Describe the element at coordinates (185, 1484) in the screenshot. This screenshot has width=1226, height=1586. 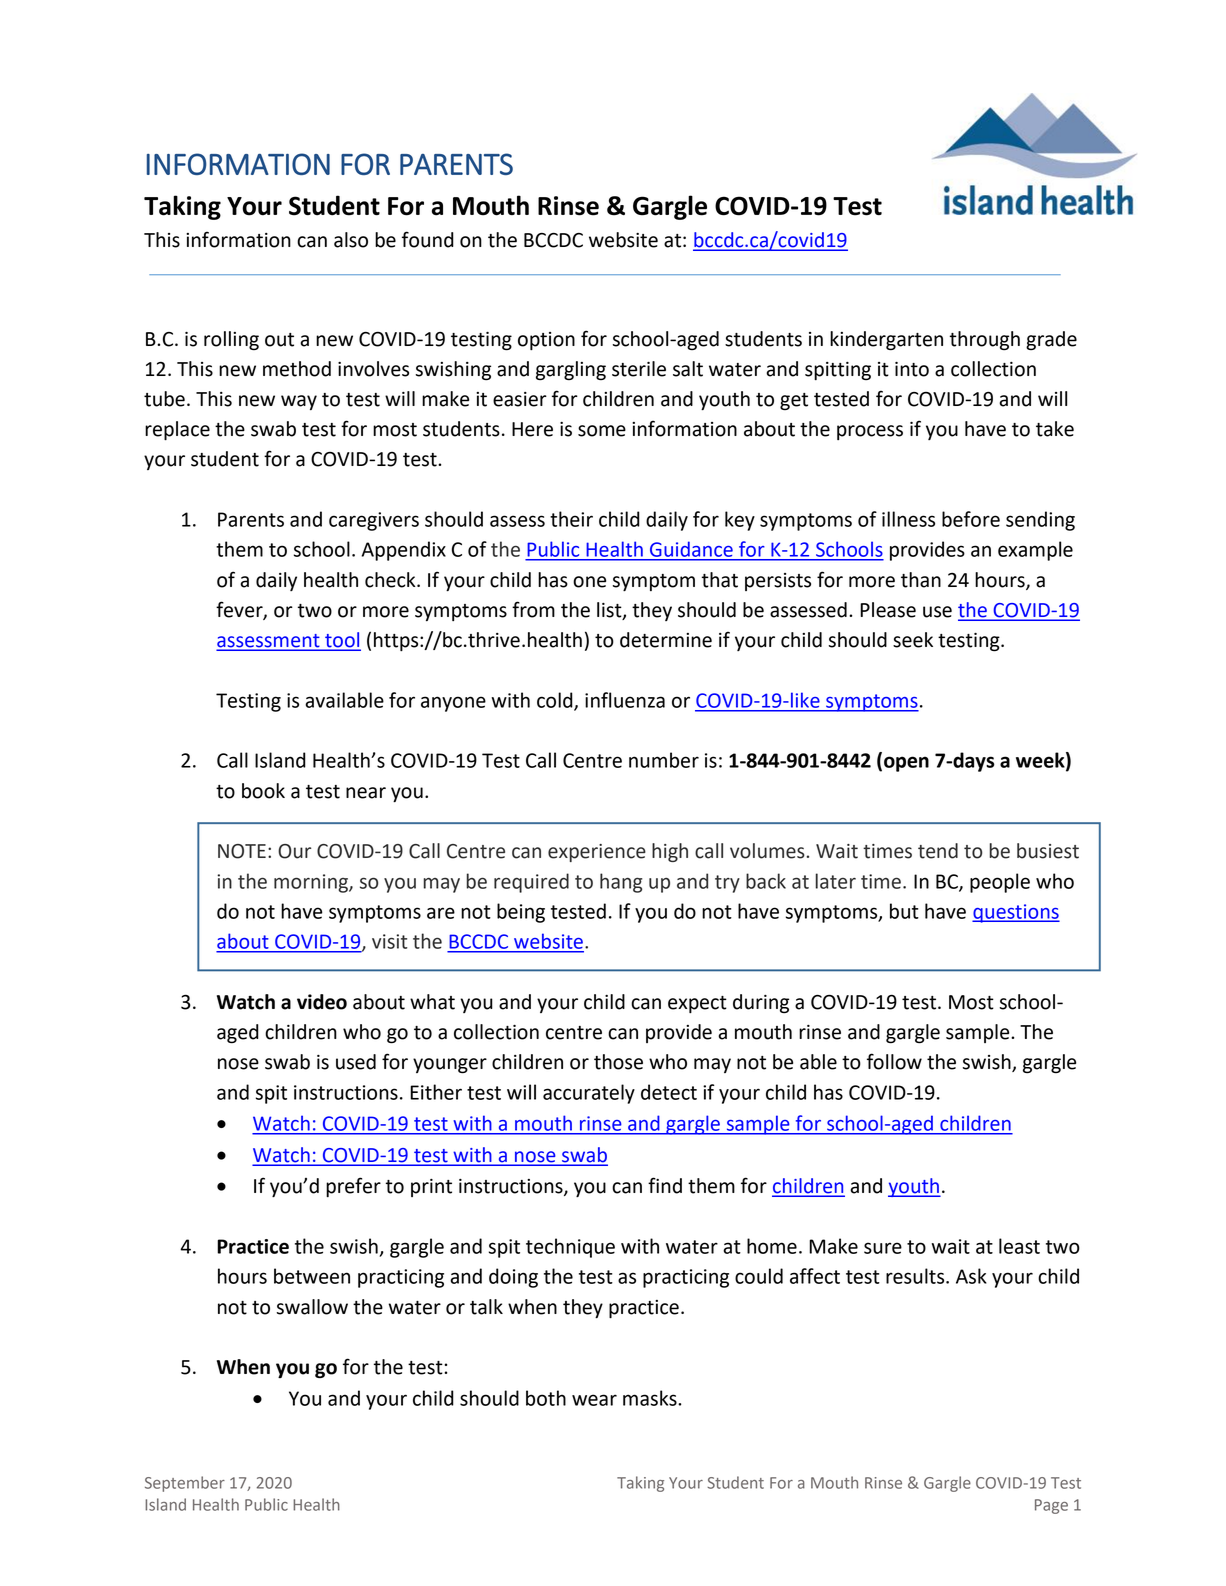
I see `September` at that location.
